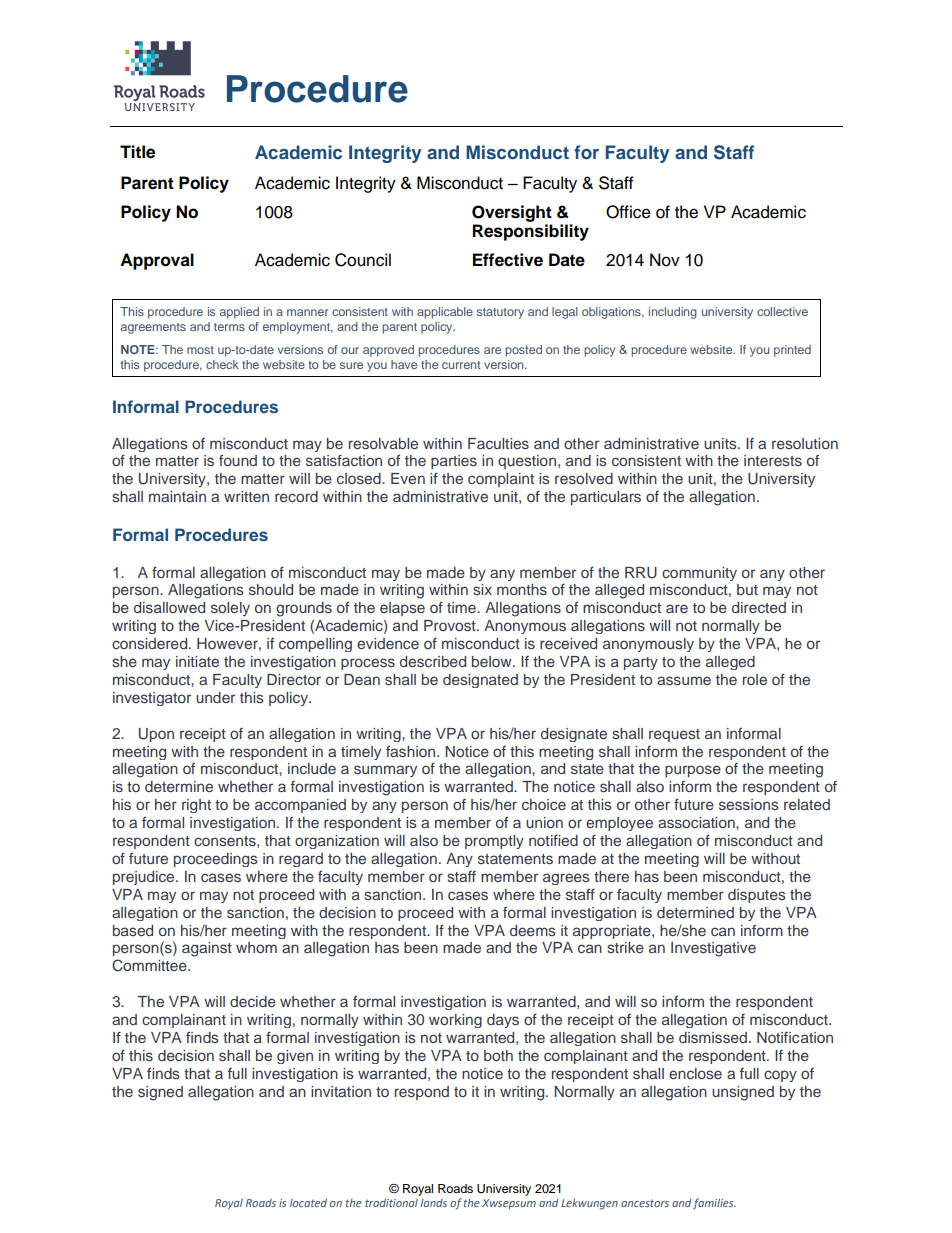 This screenshot has height=1233, width=952. Describe the element at coordinates (512, 213) in the screenshot. I see `Oversight` at that location.
